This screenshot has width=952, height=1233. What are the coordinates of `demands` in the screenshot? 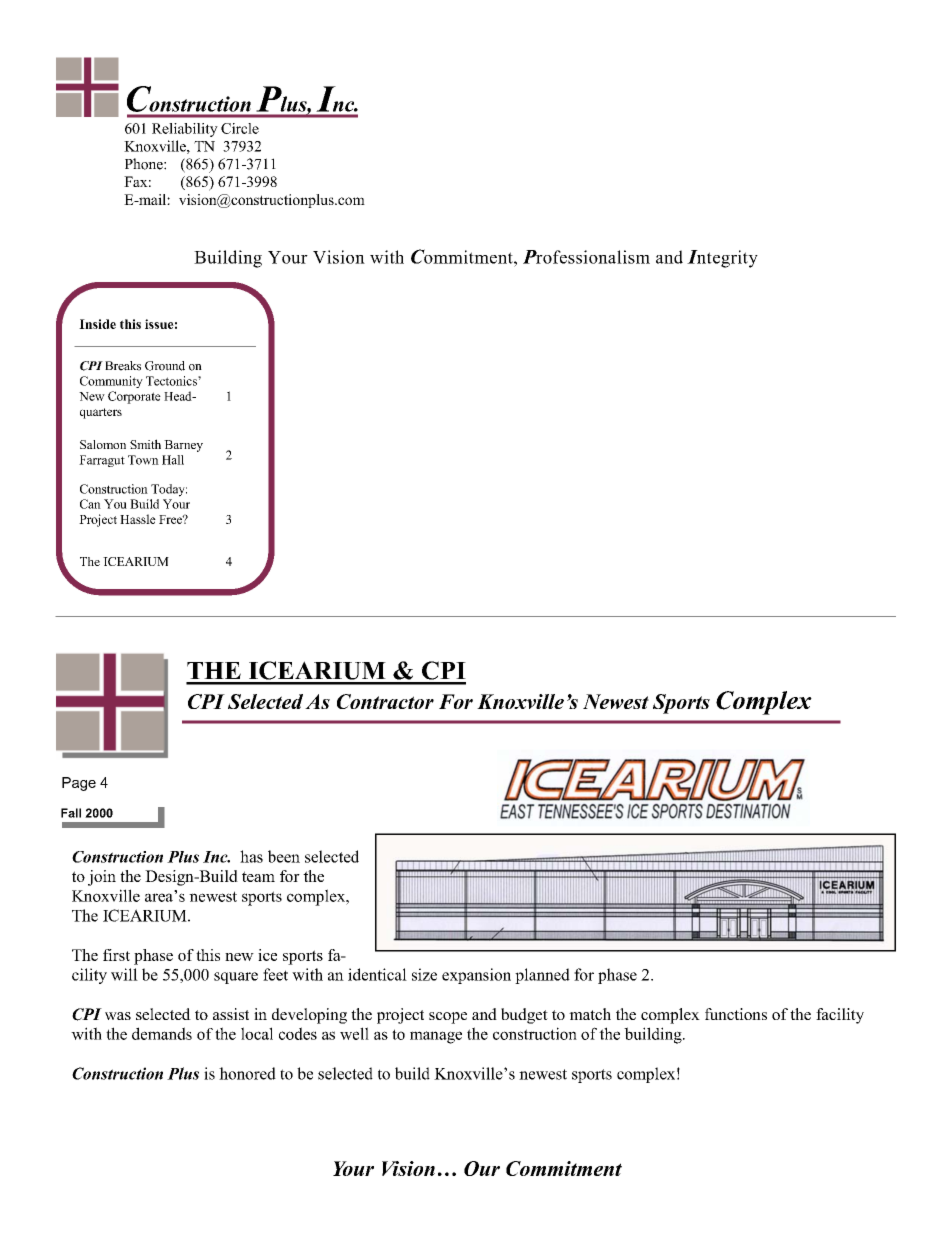 It's located at (162, 1033).
